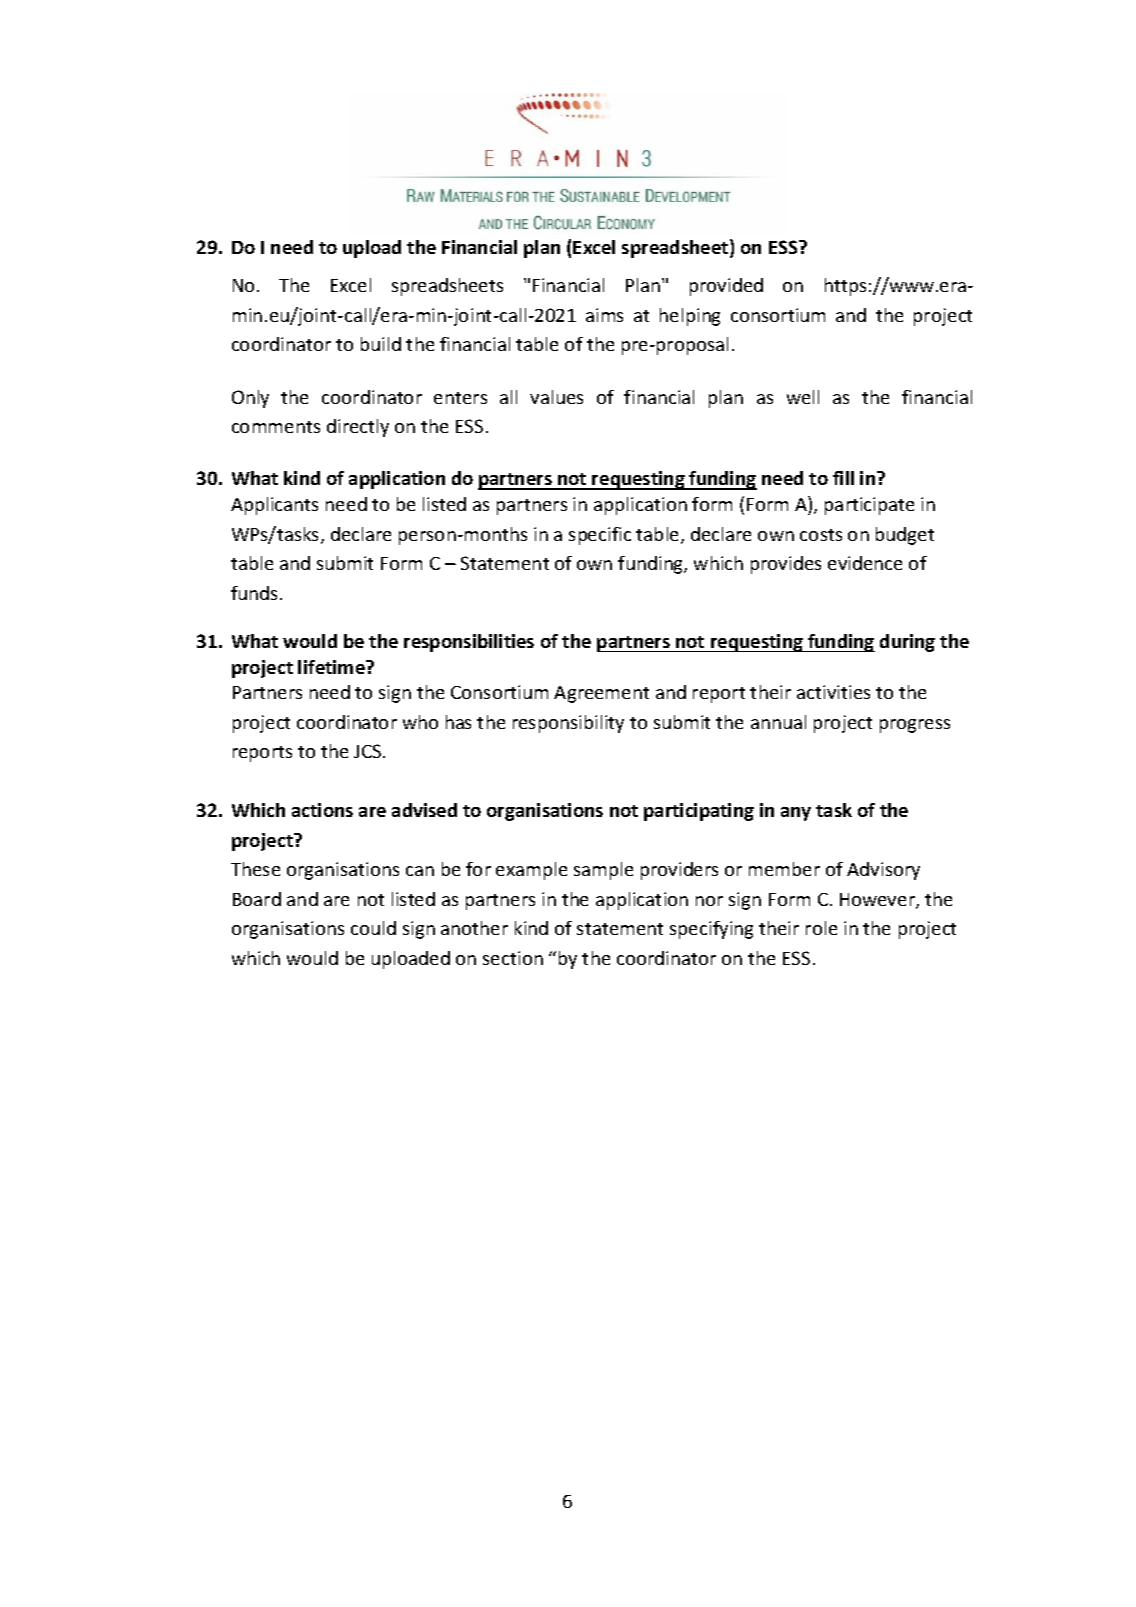 The height and width of the screenshot is (1607, 1136). I want to click on responsibilities, so click(469, 643).
